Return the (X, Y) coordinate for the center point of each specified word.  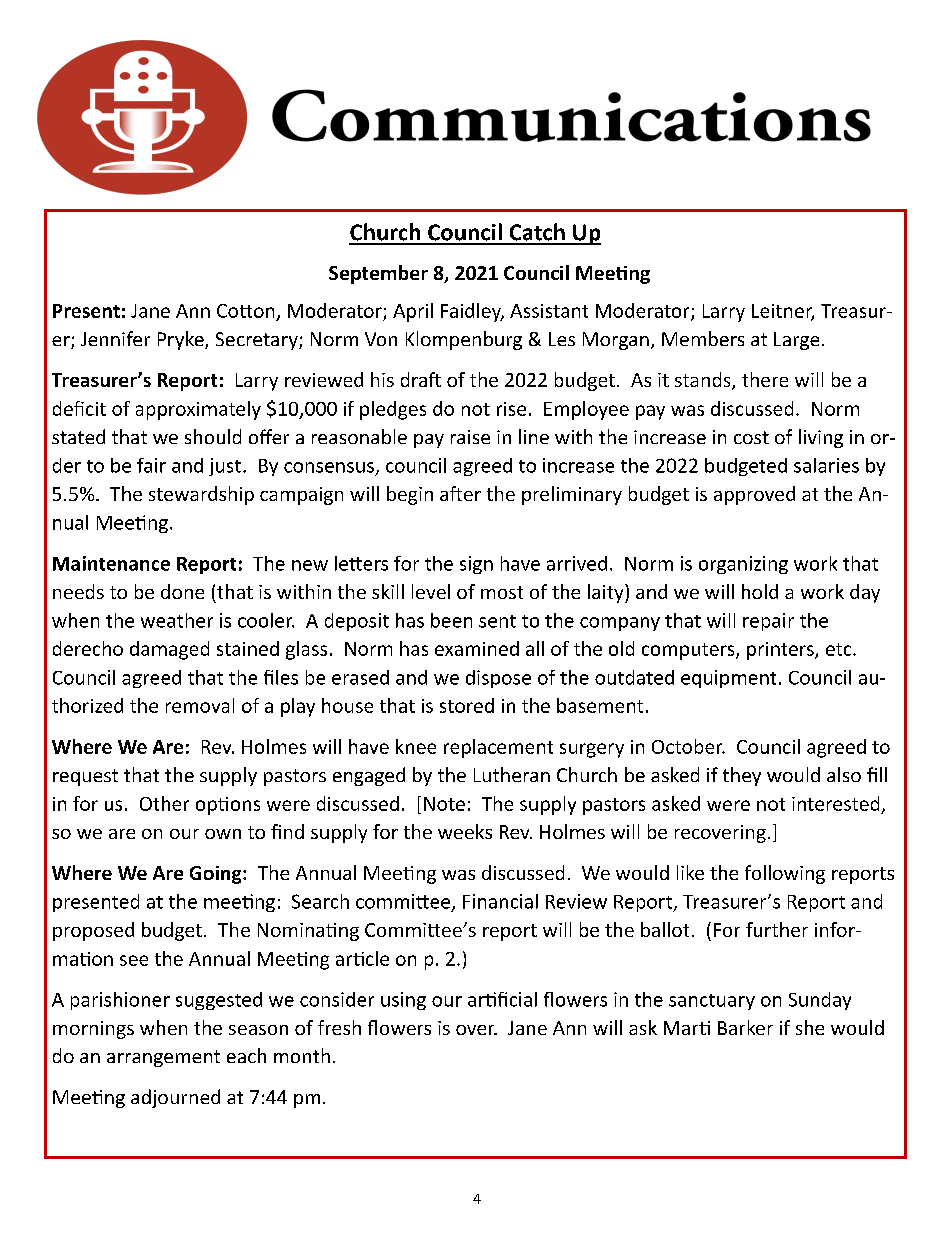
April (413, 312)
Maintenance (111, 563)
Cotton (245, 311)
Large (796, 341)
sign (476, 565)
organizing (743, 565)
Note (444, 804)
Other (164, 803)
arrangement (163, 1058)
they (742, 776)
